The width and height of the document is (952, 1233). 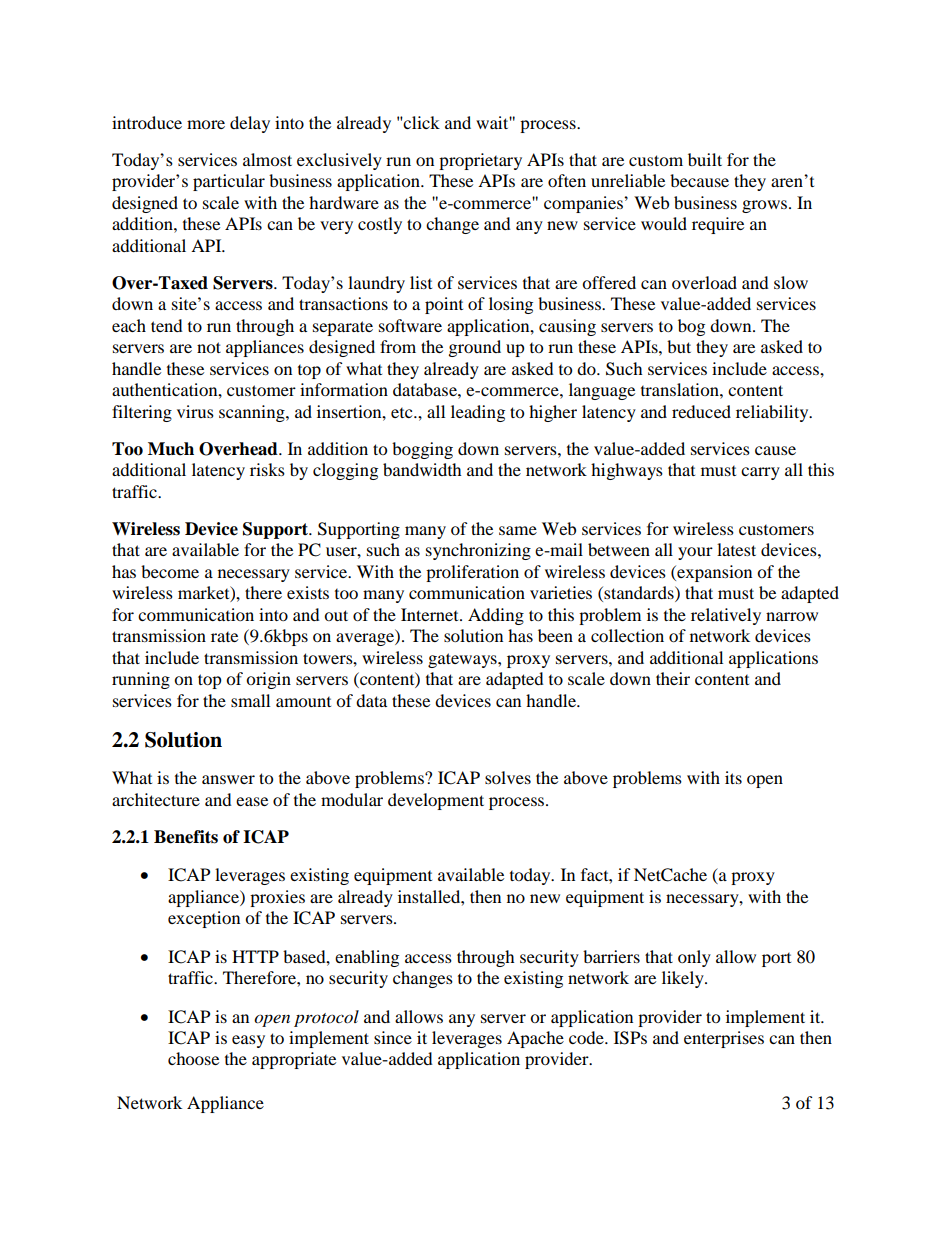 I want to click on their, so click(x=673, y=678).
